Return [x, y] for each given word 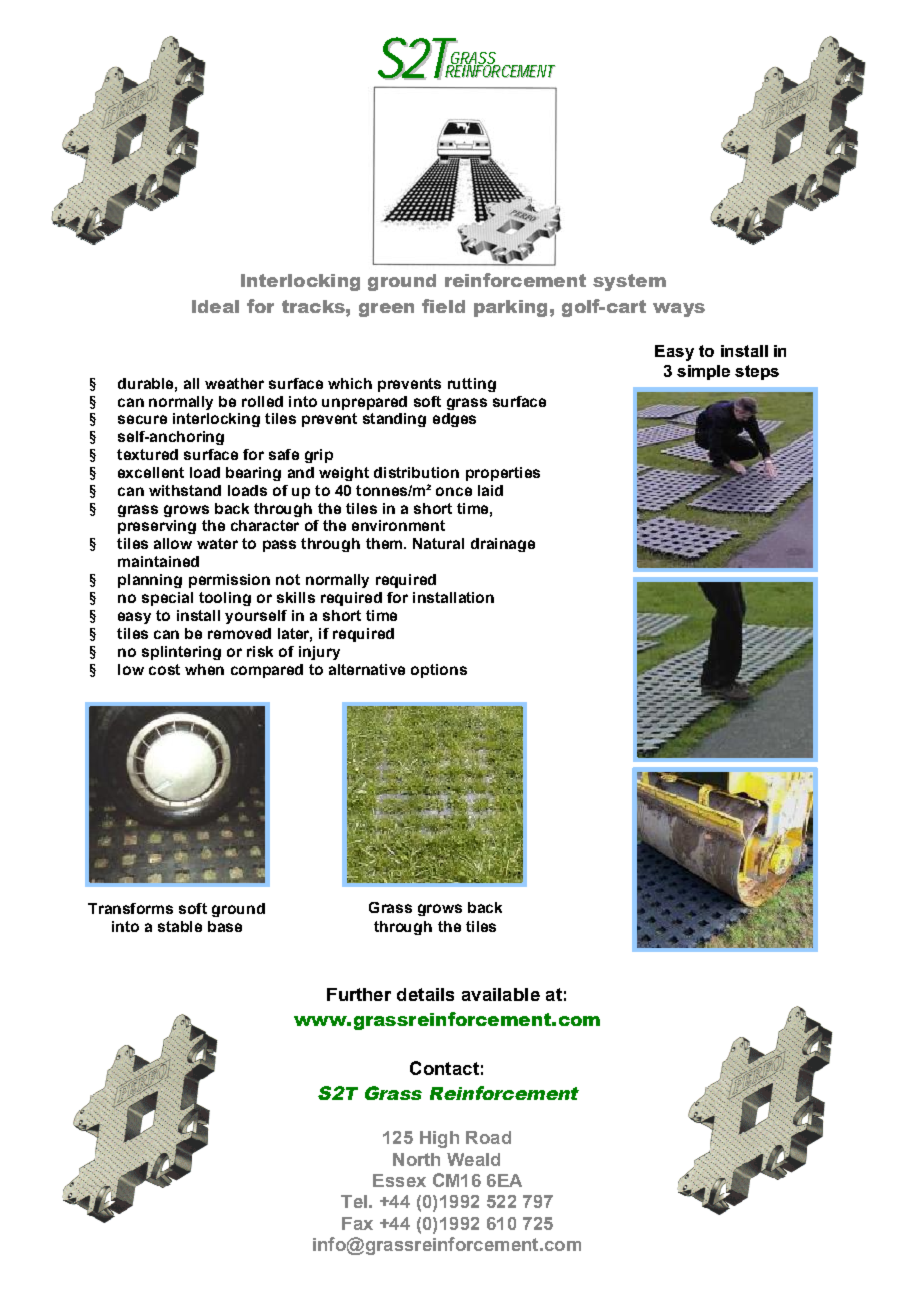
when [204, 669]
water [217, 543]
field [443, 306]
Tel [354, 1201]
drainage [503, 545]
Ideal [215, 306]
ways [679, 310]
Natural [438, 543]
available [501, 994]
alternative [367, 669]
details [425, 994]
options [439, 671]
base [225, 926]
